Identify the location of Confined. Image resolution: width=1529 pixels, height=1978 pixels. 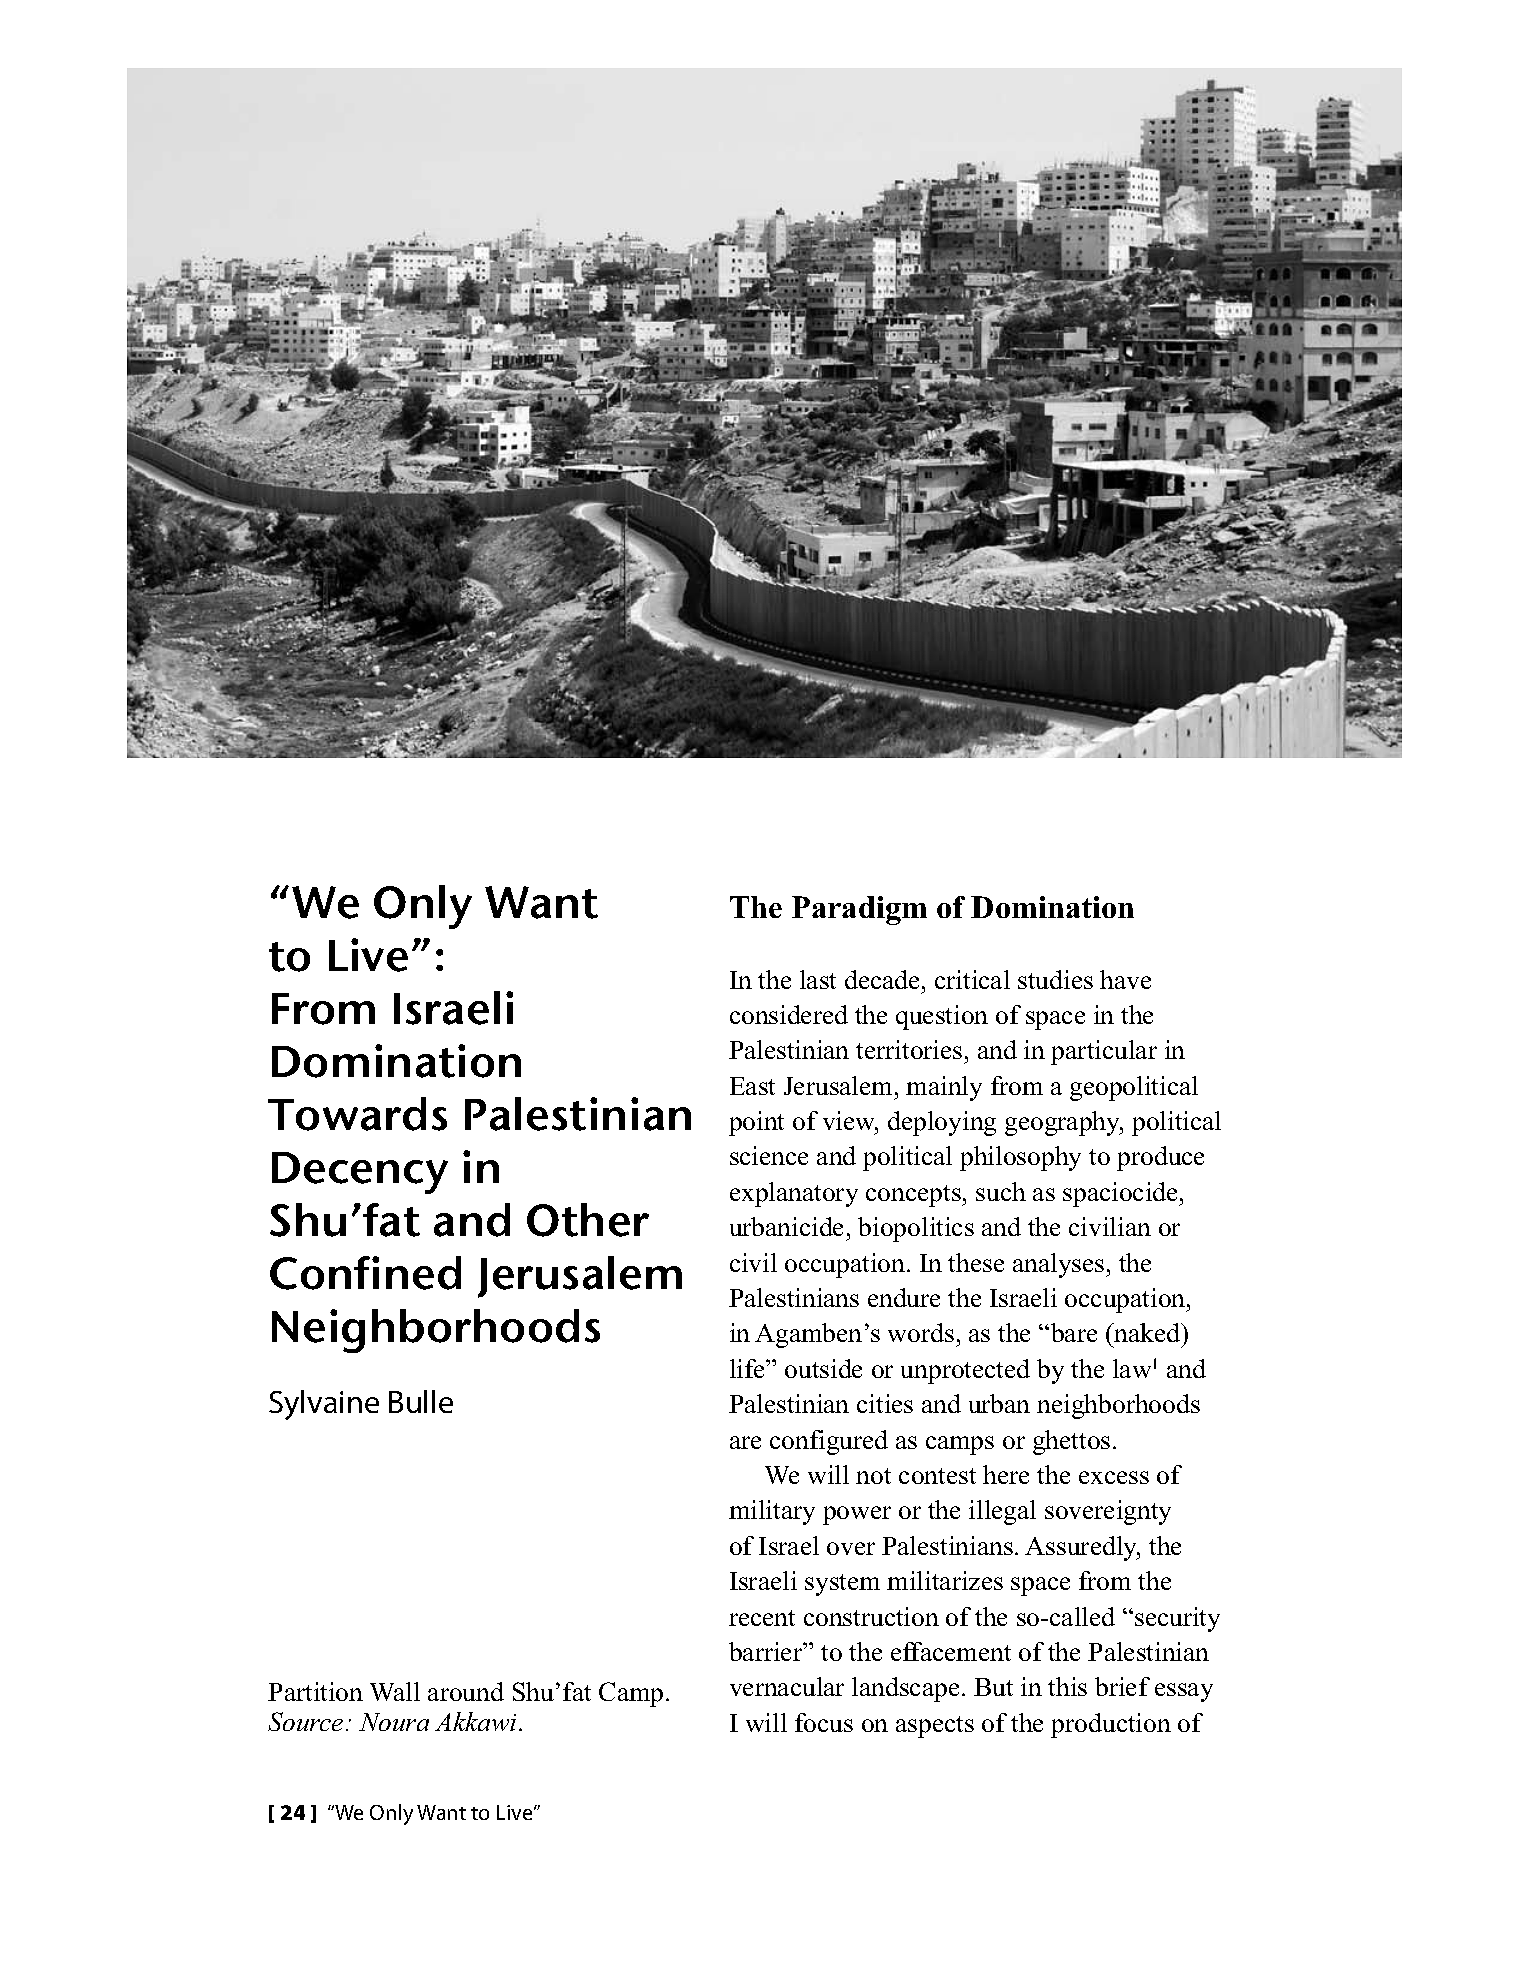
(365, 1273).
